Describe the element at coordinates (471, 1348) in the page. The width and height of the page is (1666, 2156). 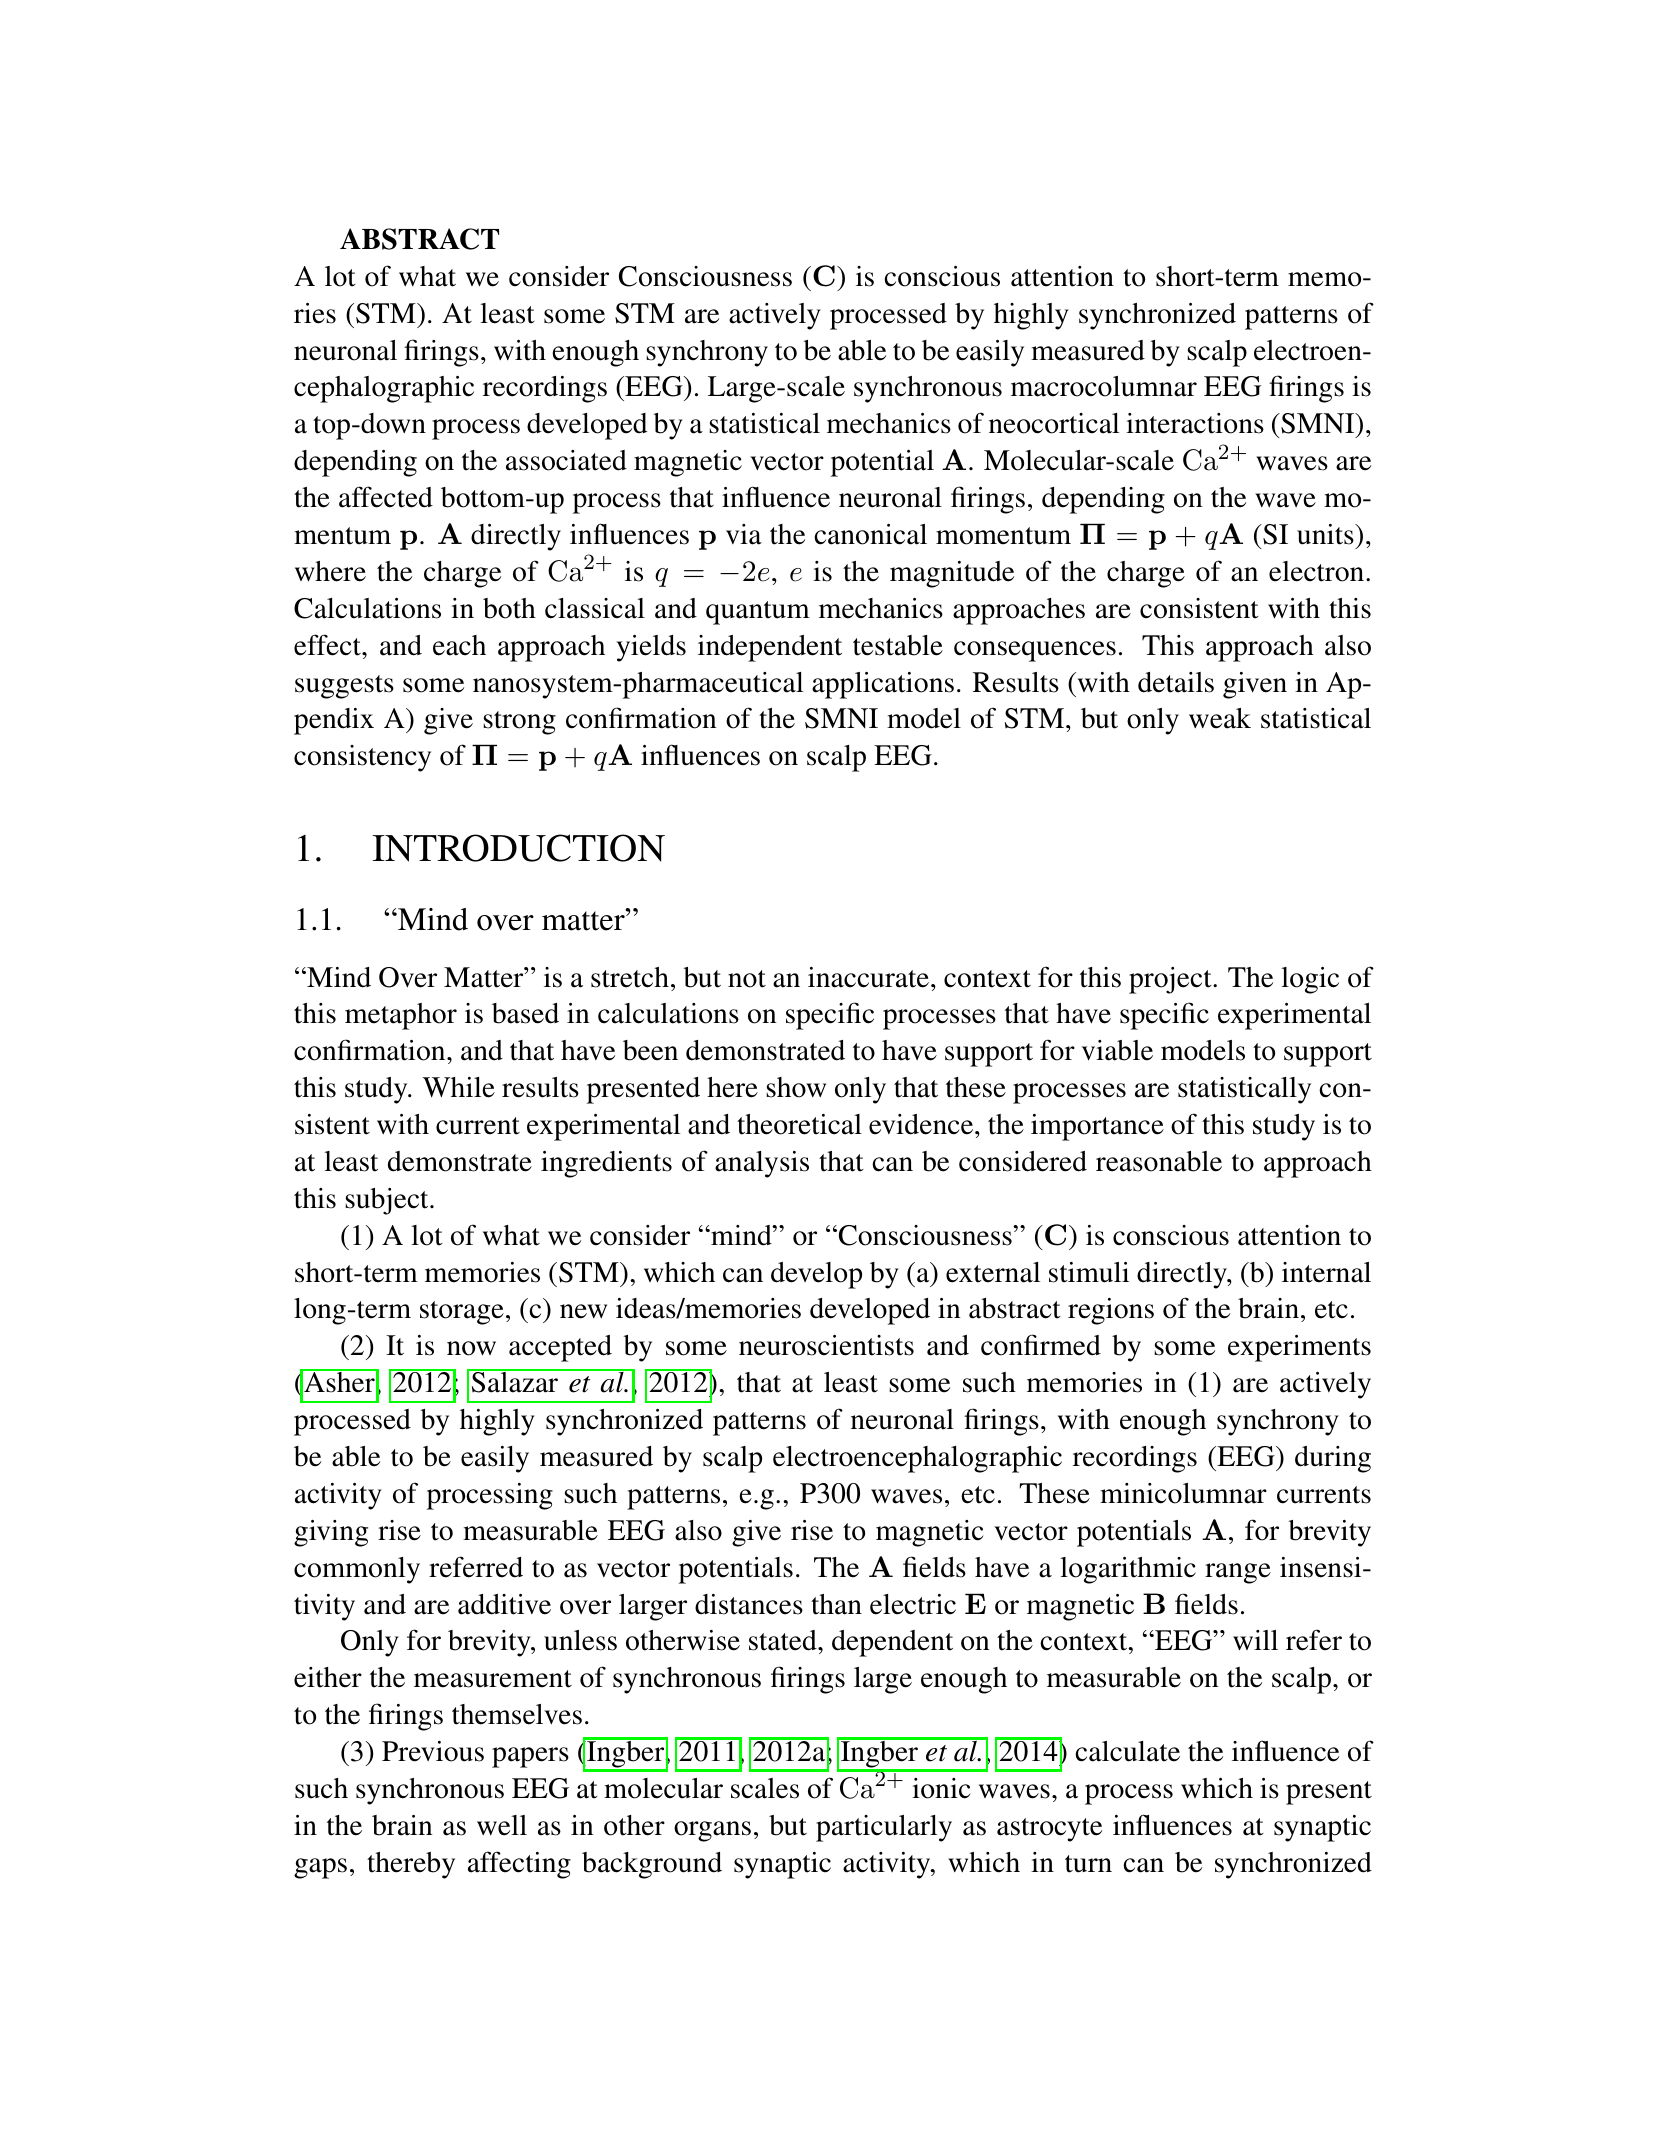
I see `now` at that location.
